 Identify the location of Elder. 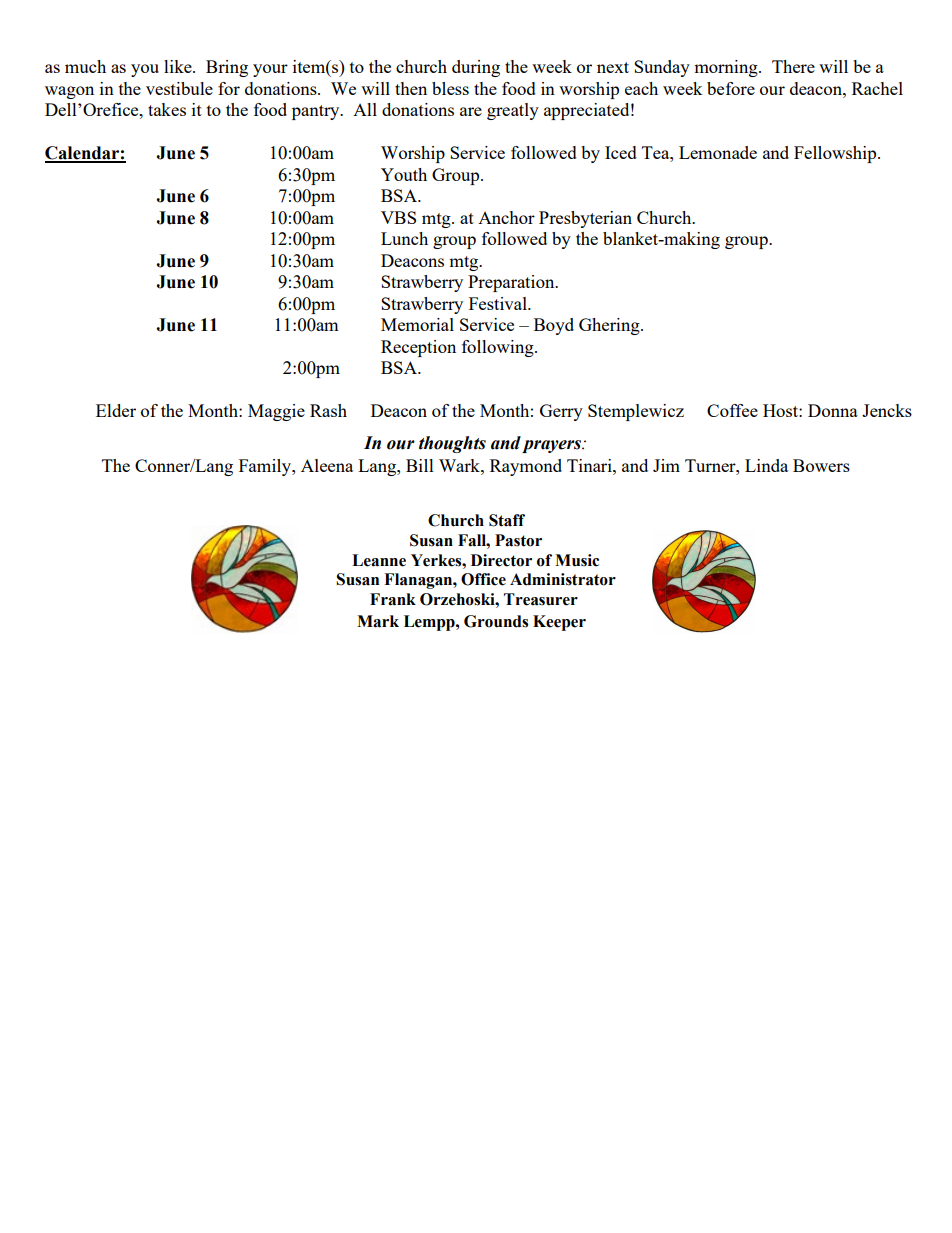
(116, 410).
